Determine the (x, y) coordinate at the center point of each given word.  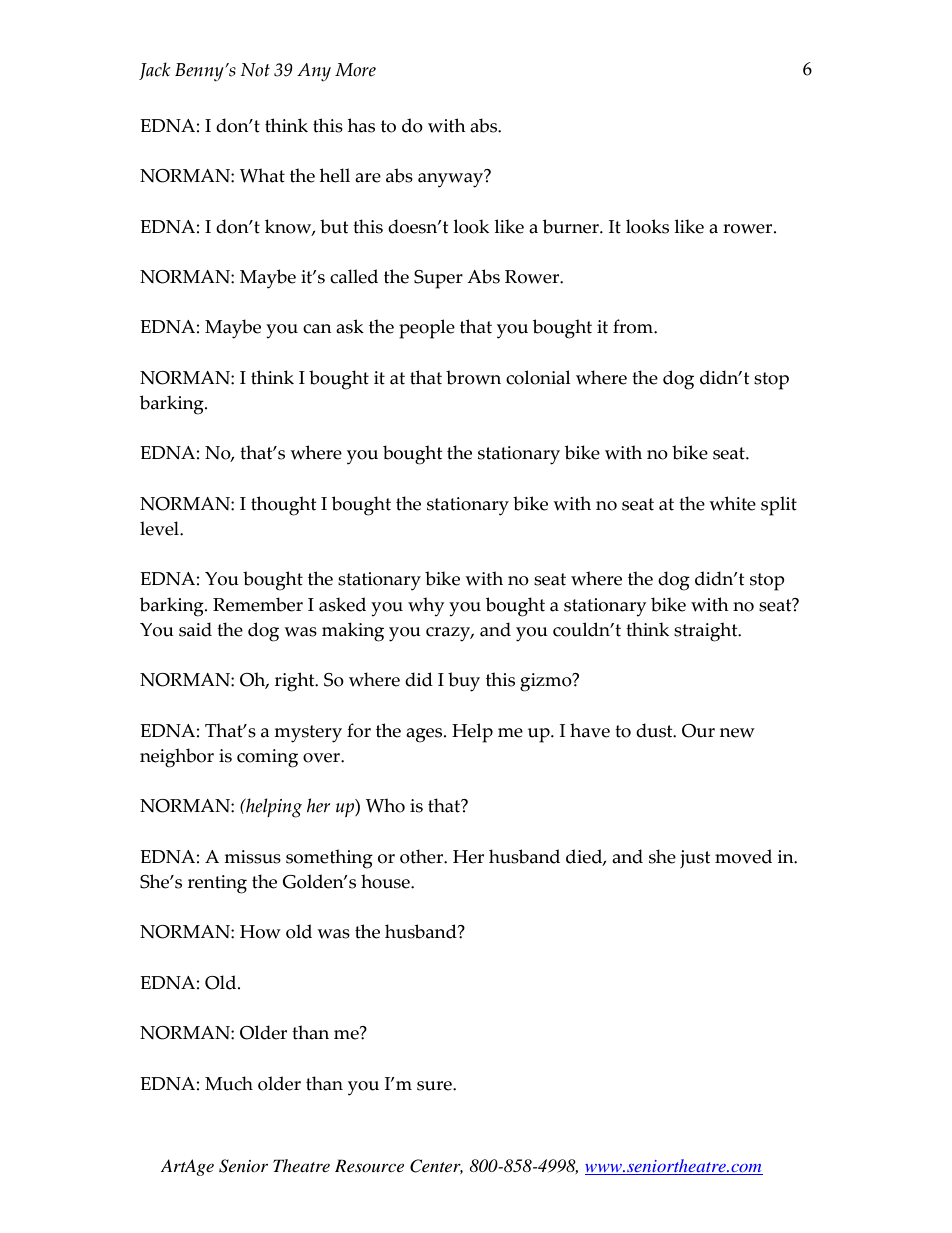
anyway (452, 179)
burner (572, 226)
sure (435, 1086)
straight (707, 632)
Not (255, 70)
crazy (449, 634)
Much (229, 1083)
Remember (258, 604)
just (695, 859)
